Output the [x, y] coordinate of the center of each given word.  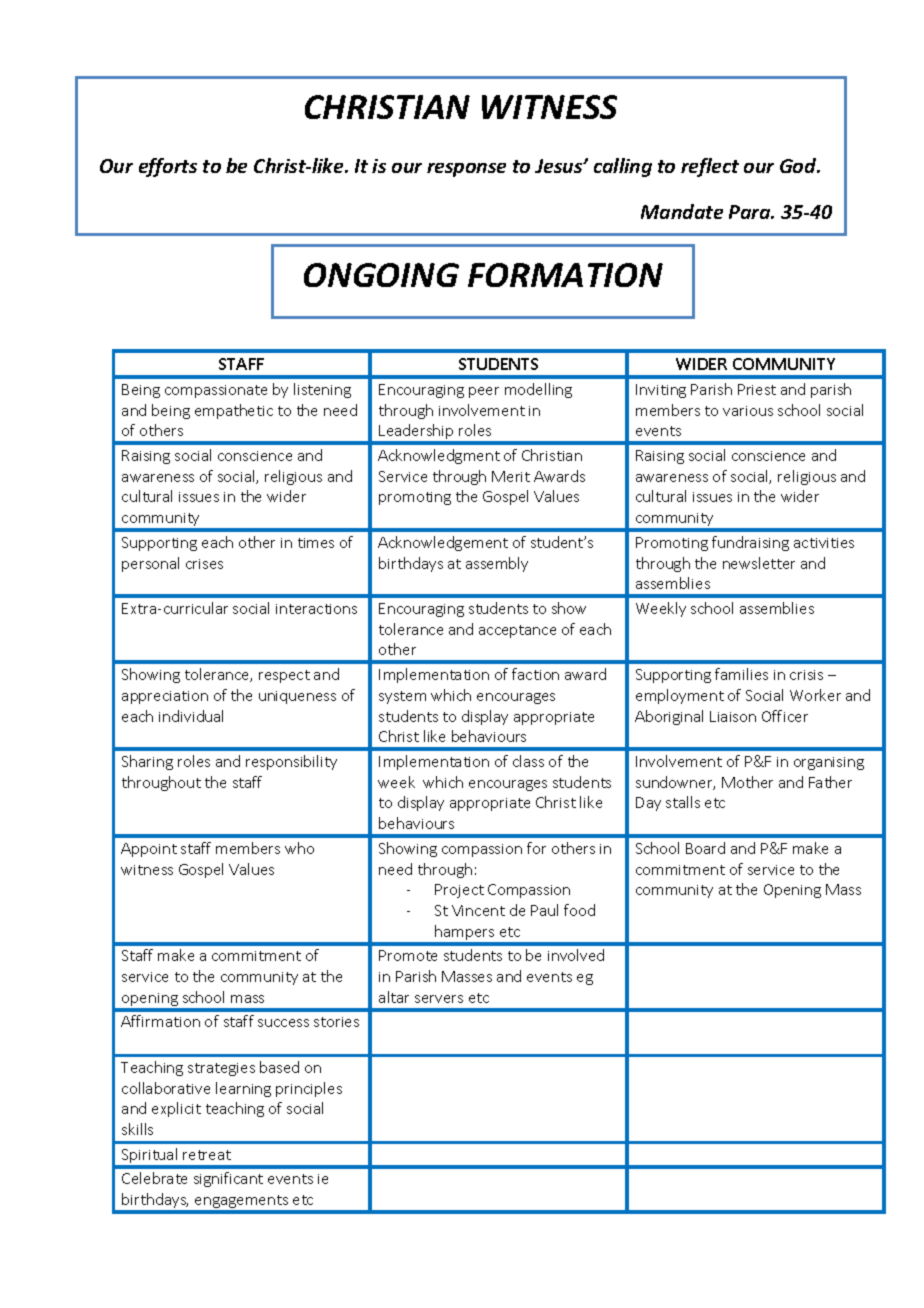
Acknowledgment [439, 456]
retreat [207, 1155]
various [748, 411]
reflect [710, 167]
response [466, 170]
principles [309, 1089]
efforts [168, 167]
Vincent [478, 910]
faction [535, 674]
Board [705, 848]
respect [284, 676]
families [741, 674]
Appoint [149, 850]
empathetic [234, 411]
